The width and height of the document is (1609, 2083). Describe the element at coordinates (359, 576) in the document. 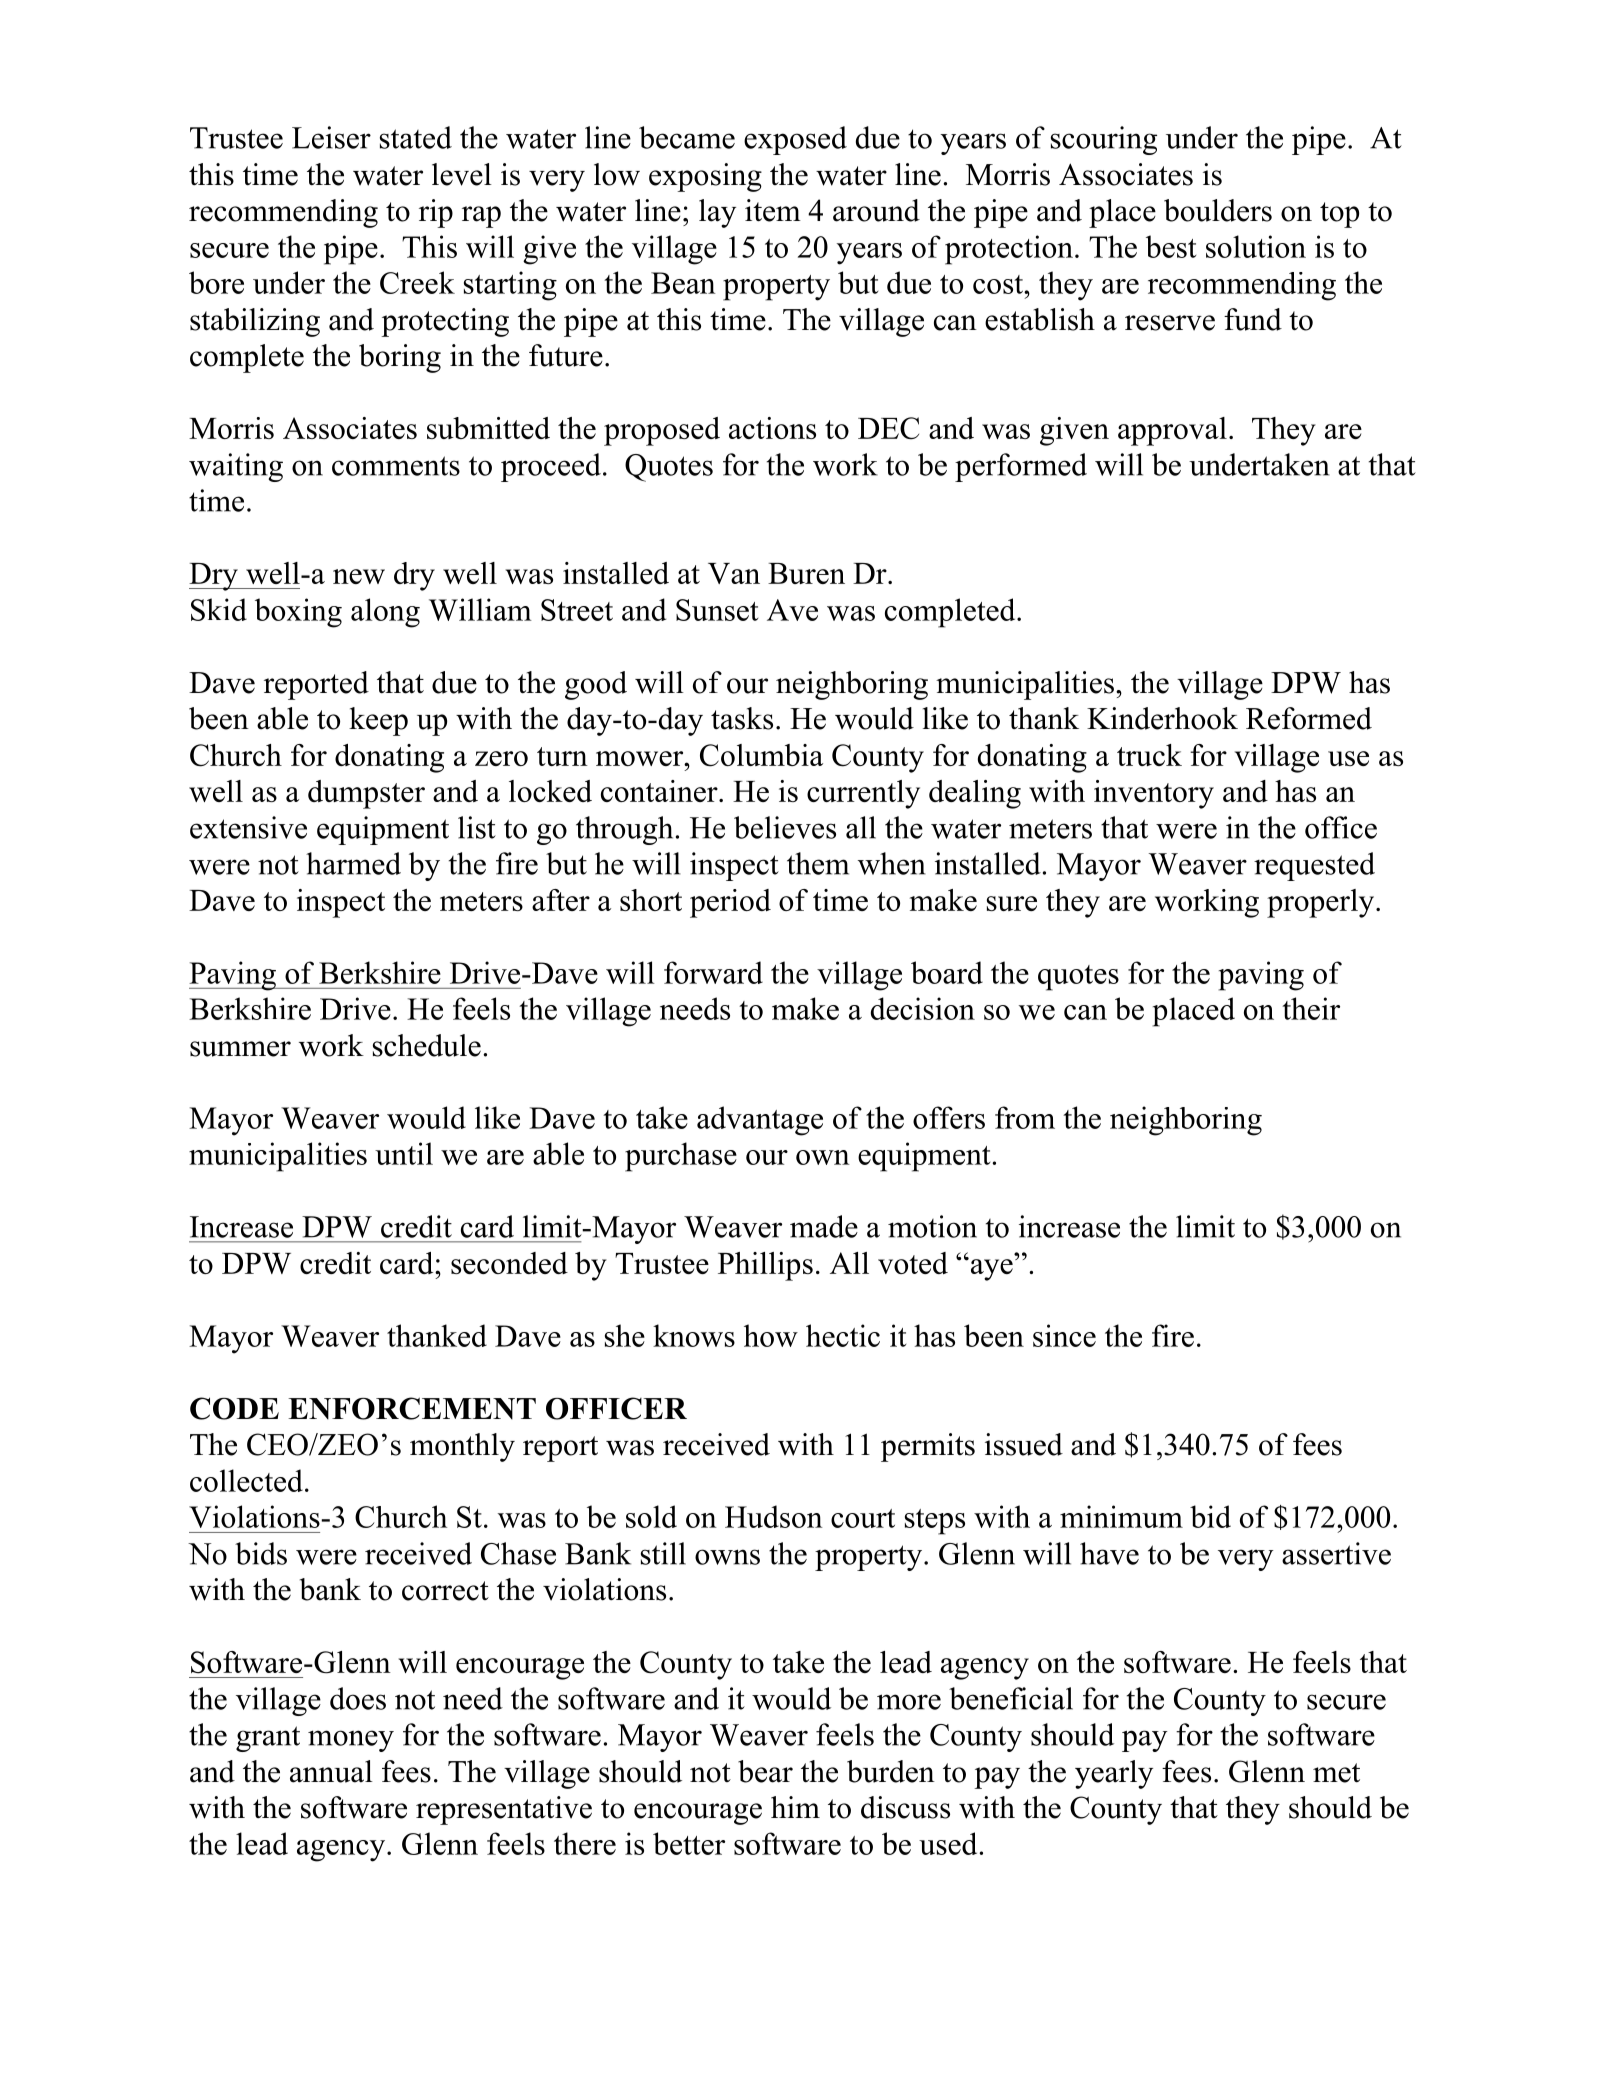

I see `new` at that location.
